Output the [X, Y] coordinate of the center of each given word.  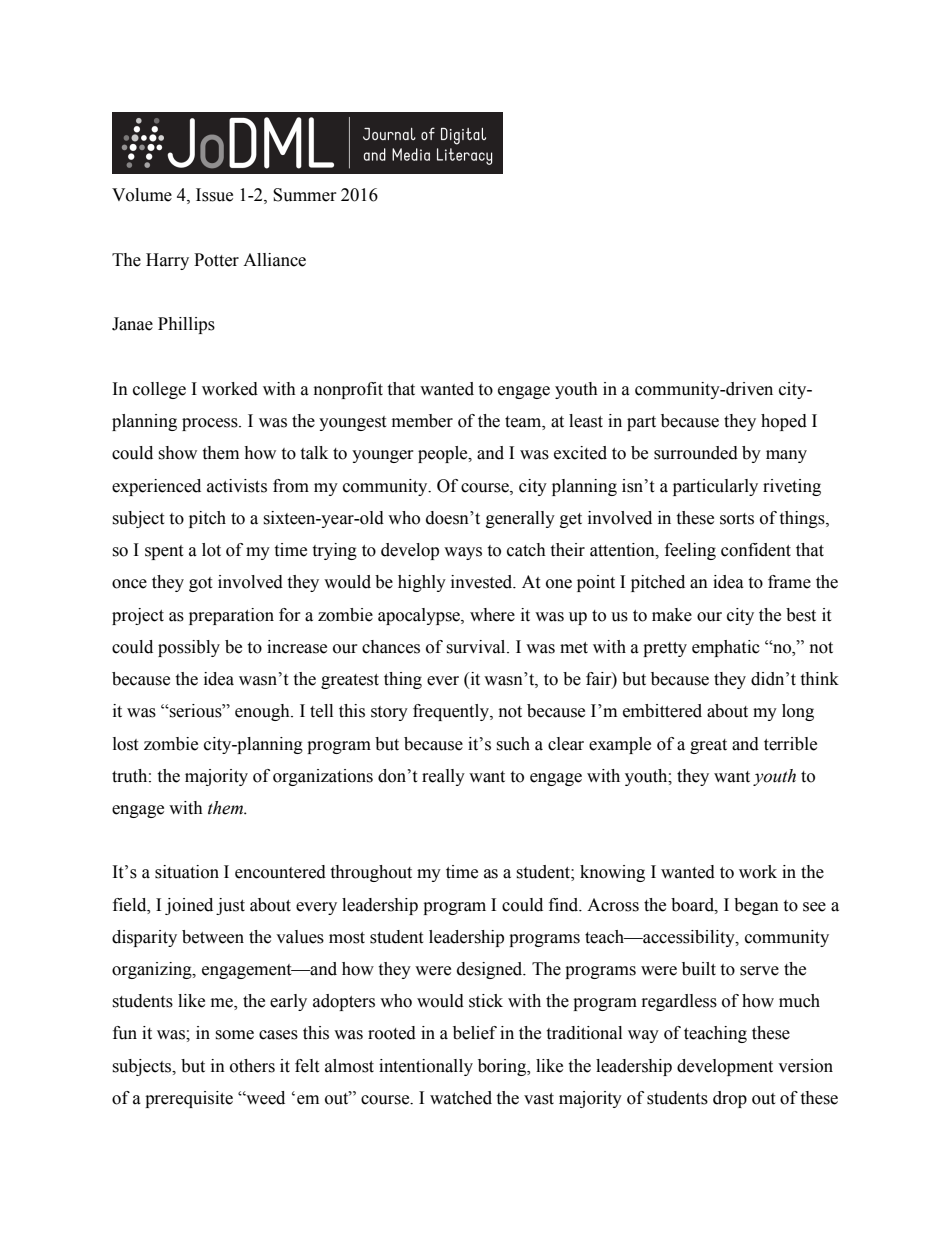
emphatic [726, 648]
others [252, 1066]
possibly [189, 648]
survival [477, 647]
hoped [784, 422]
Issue [214, 195]
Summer [305, 195]
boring [503, 1067]
